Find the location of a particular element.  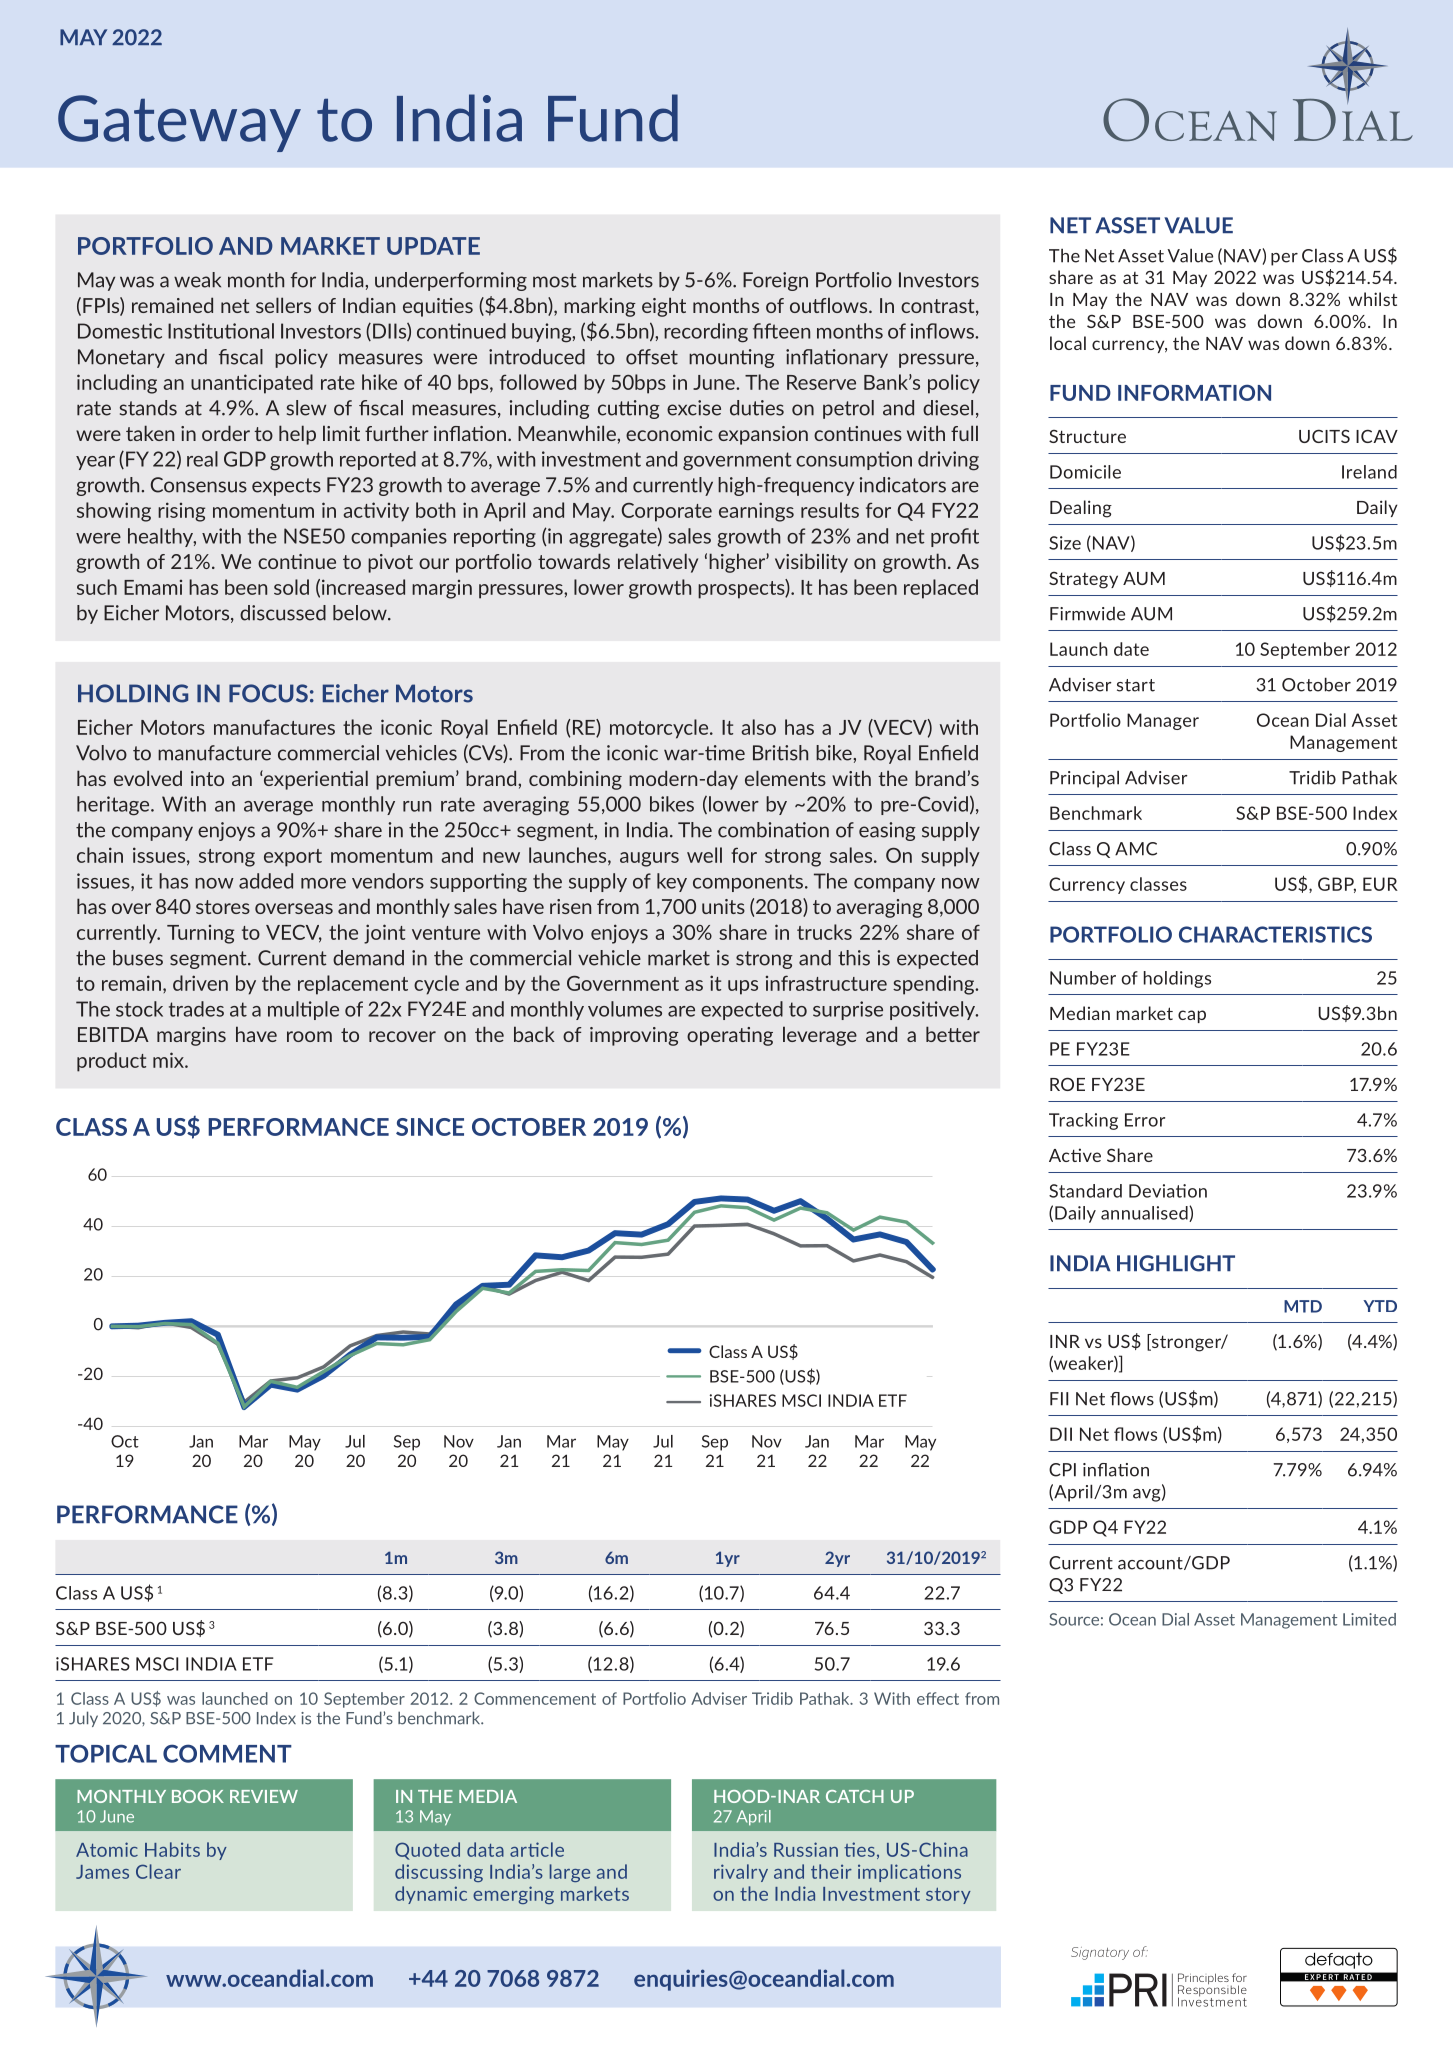

cap is located at coordinates (1192, 1016).
